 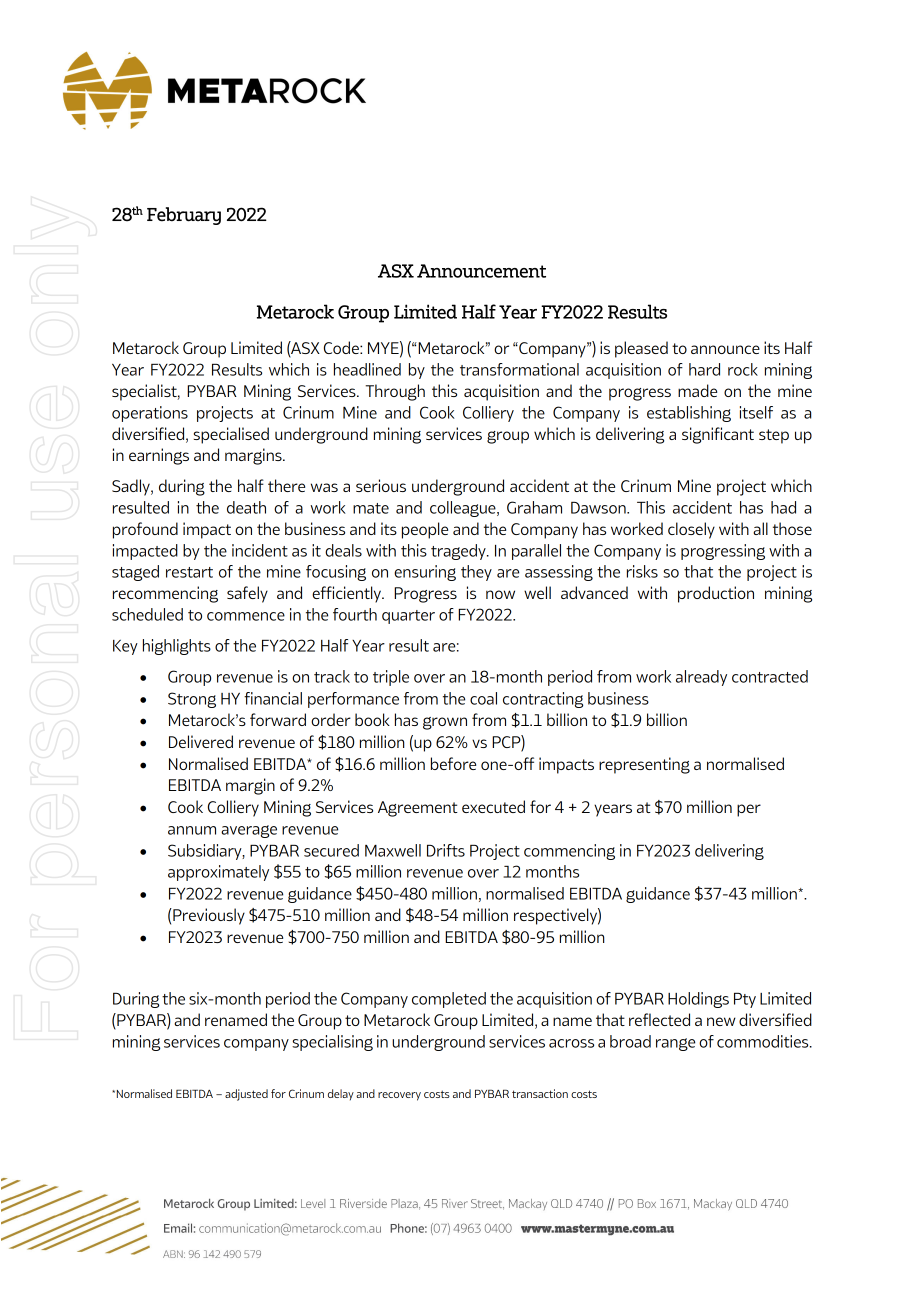 I want to click on February, so click(x=184, y=216).
